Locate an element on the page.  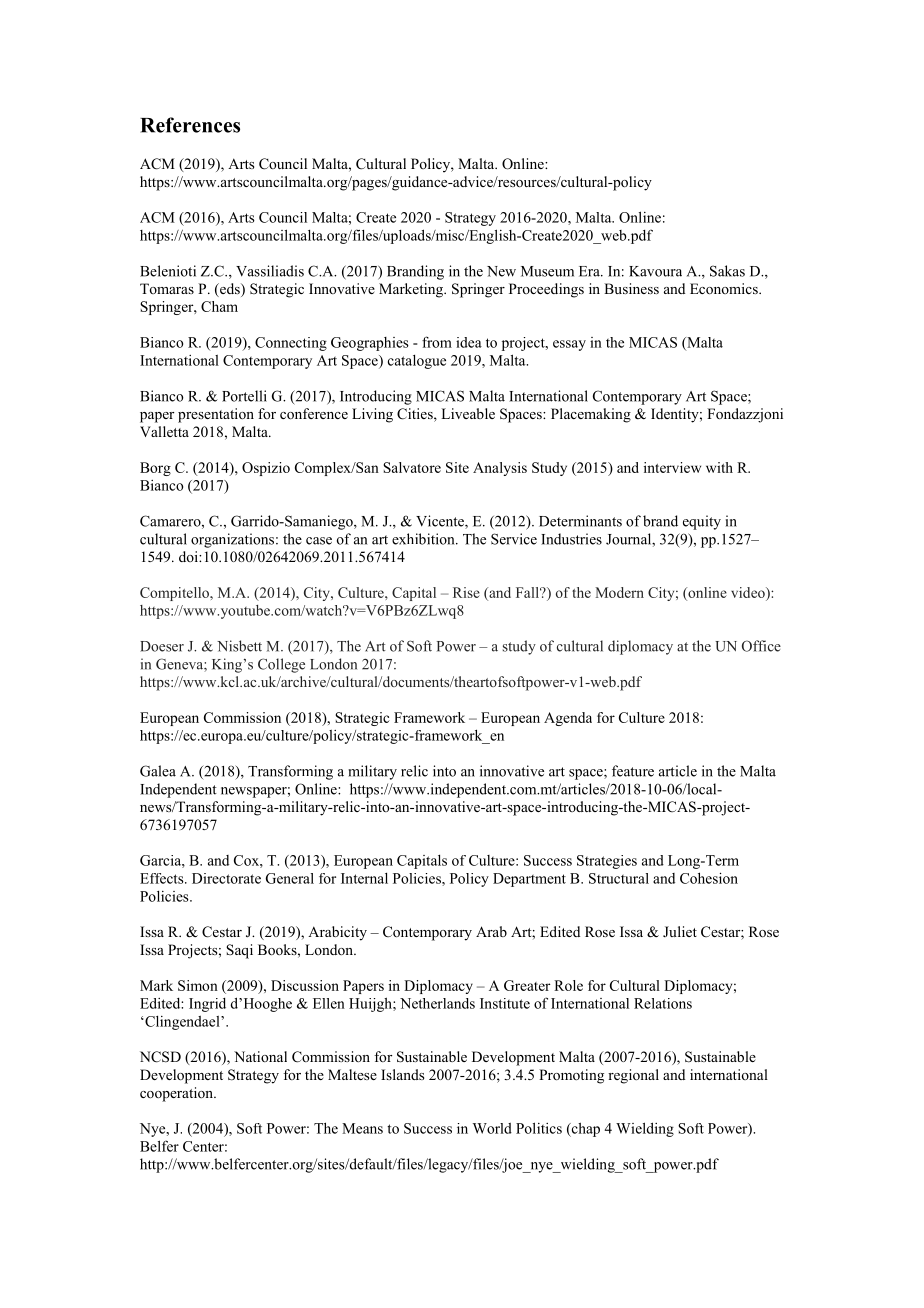
Rise is located at coordinates (466, 592).
